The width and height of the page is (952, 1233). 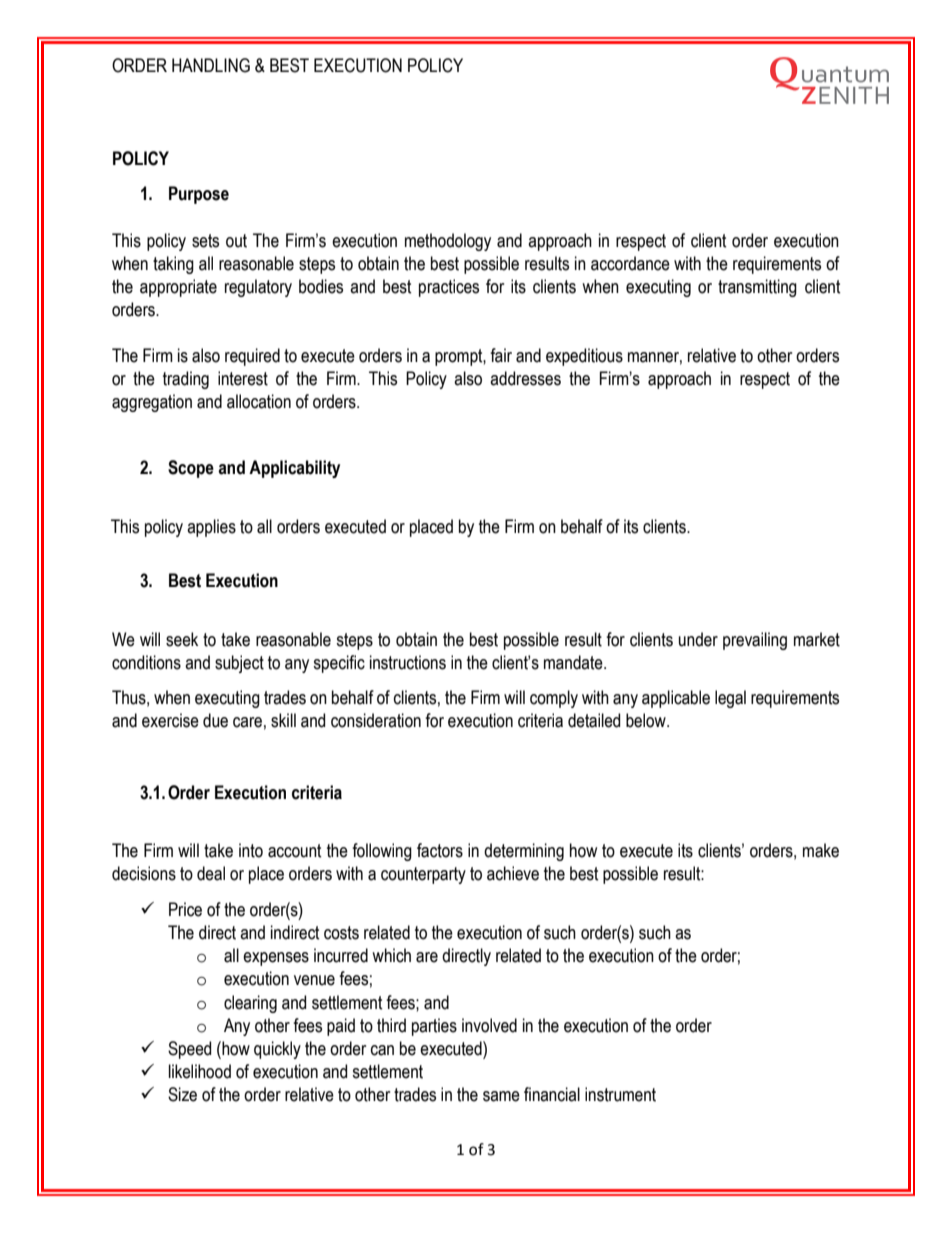 What do you see at coordinates (755, 641) in the page?
I see `prevailing` at bounding box center [755, 641].
